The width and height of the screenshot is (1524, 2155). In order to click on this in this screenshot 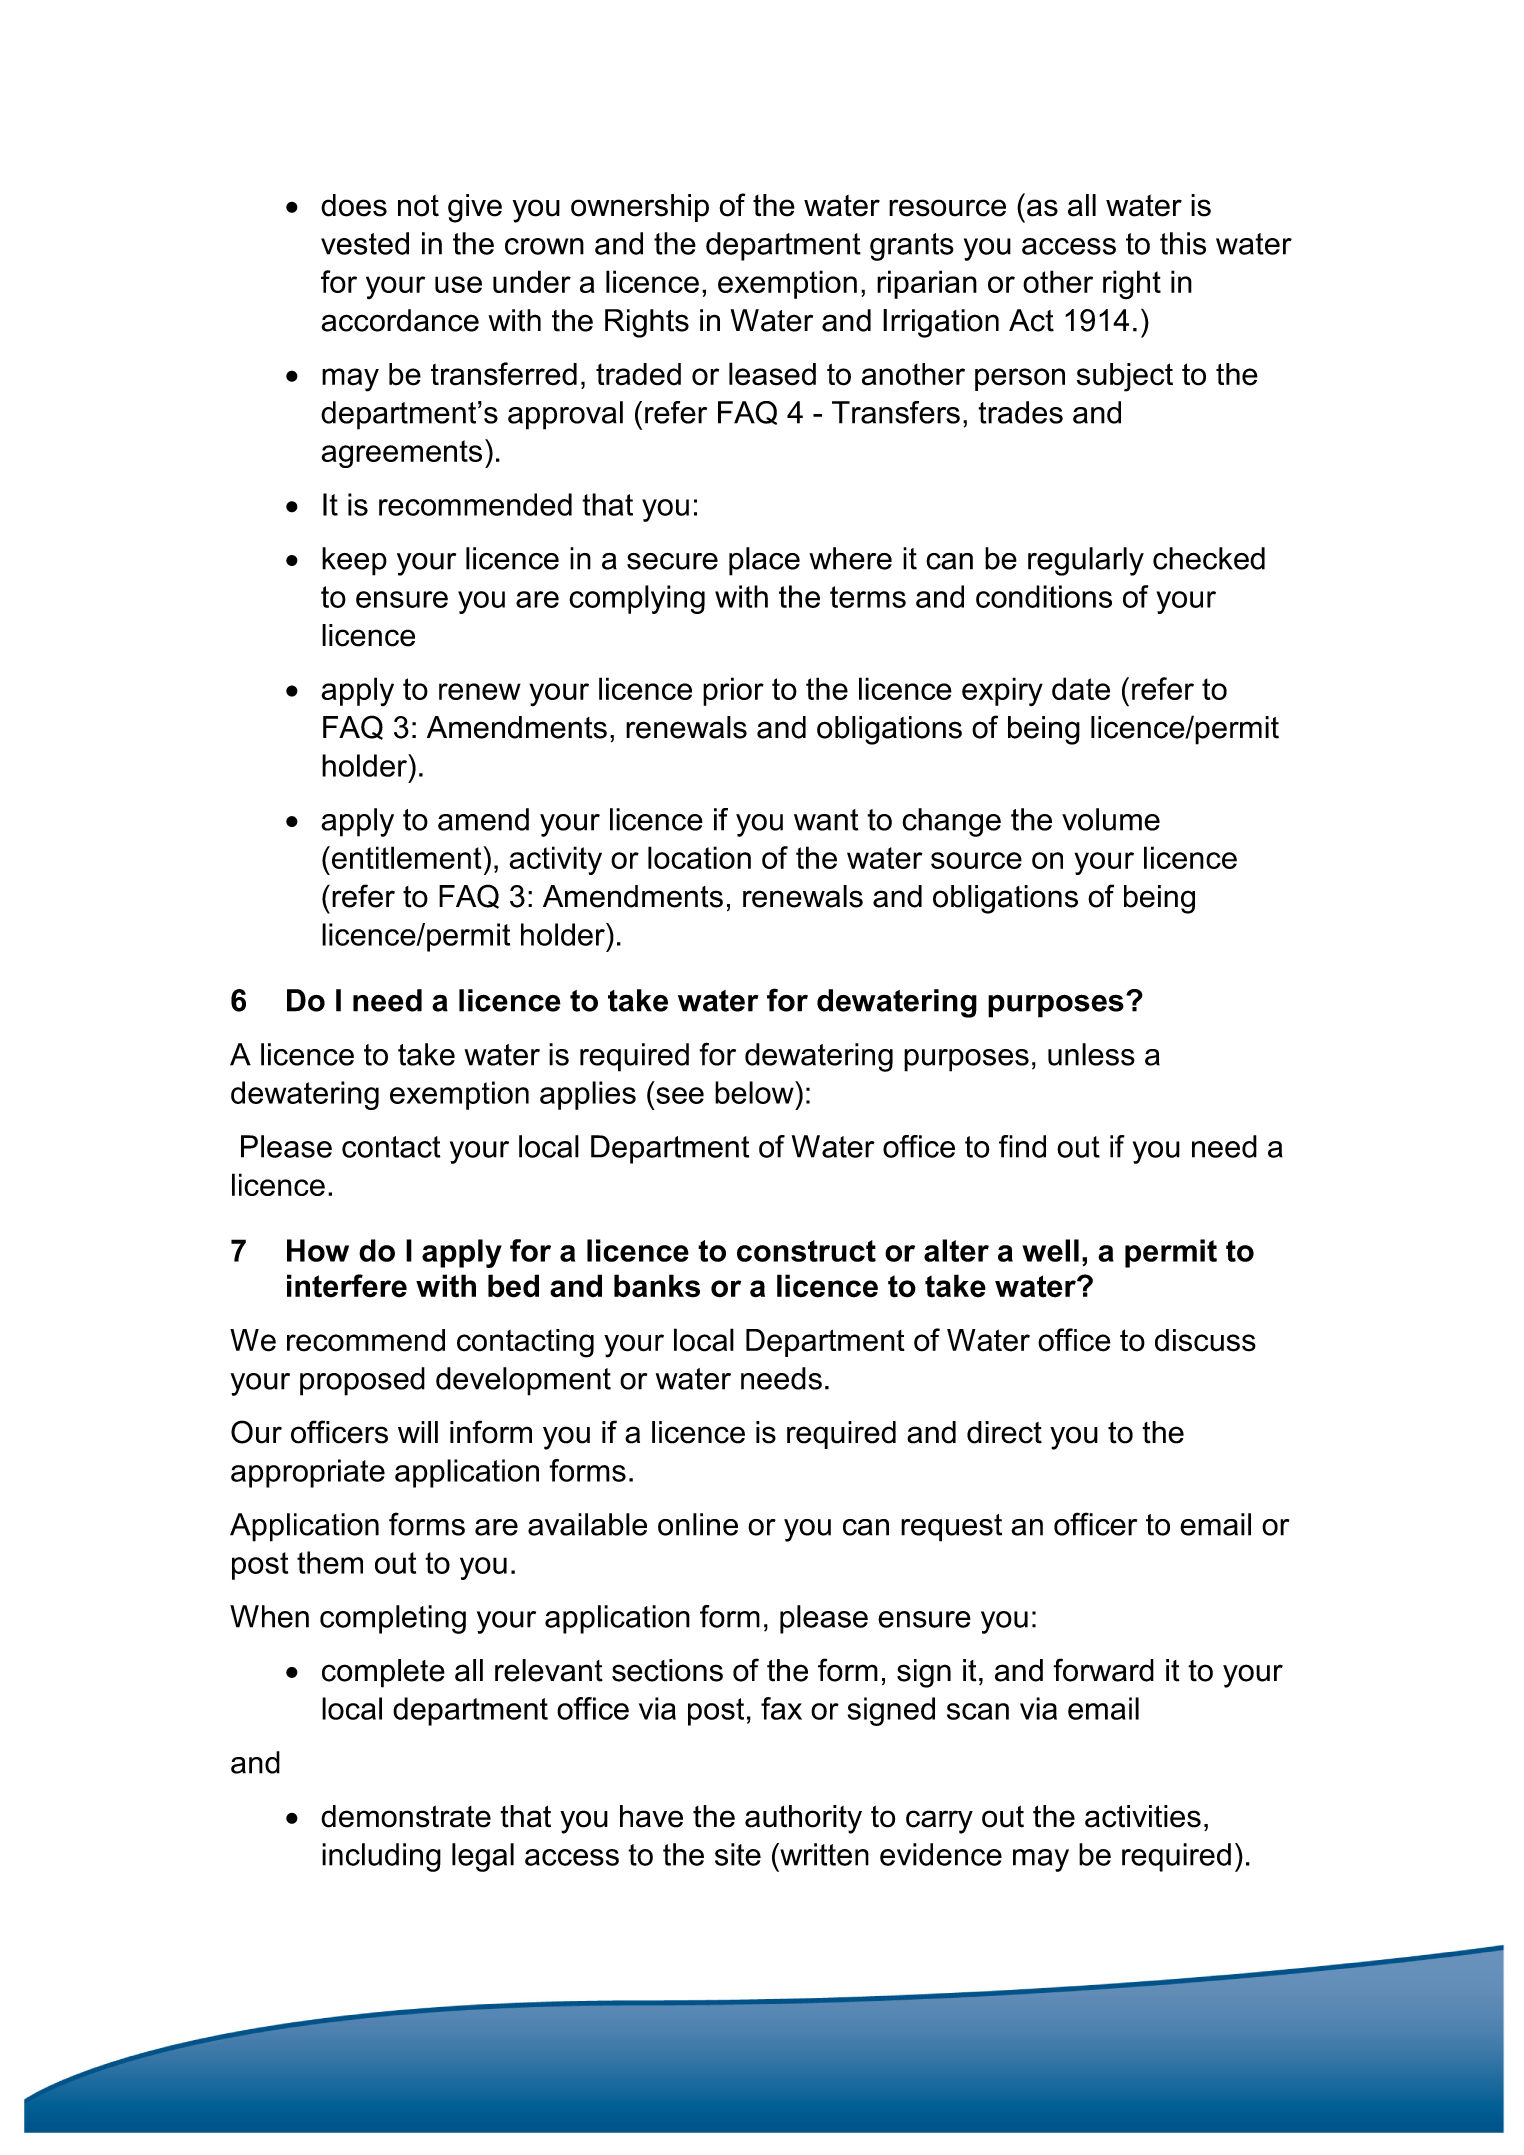, I will do `click(1183, 243)`.
